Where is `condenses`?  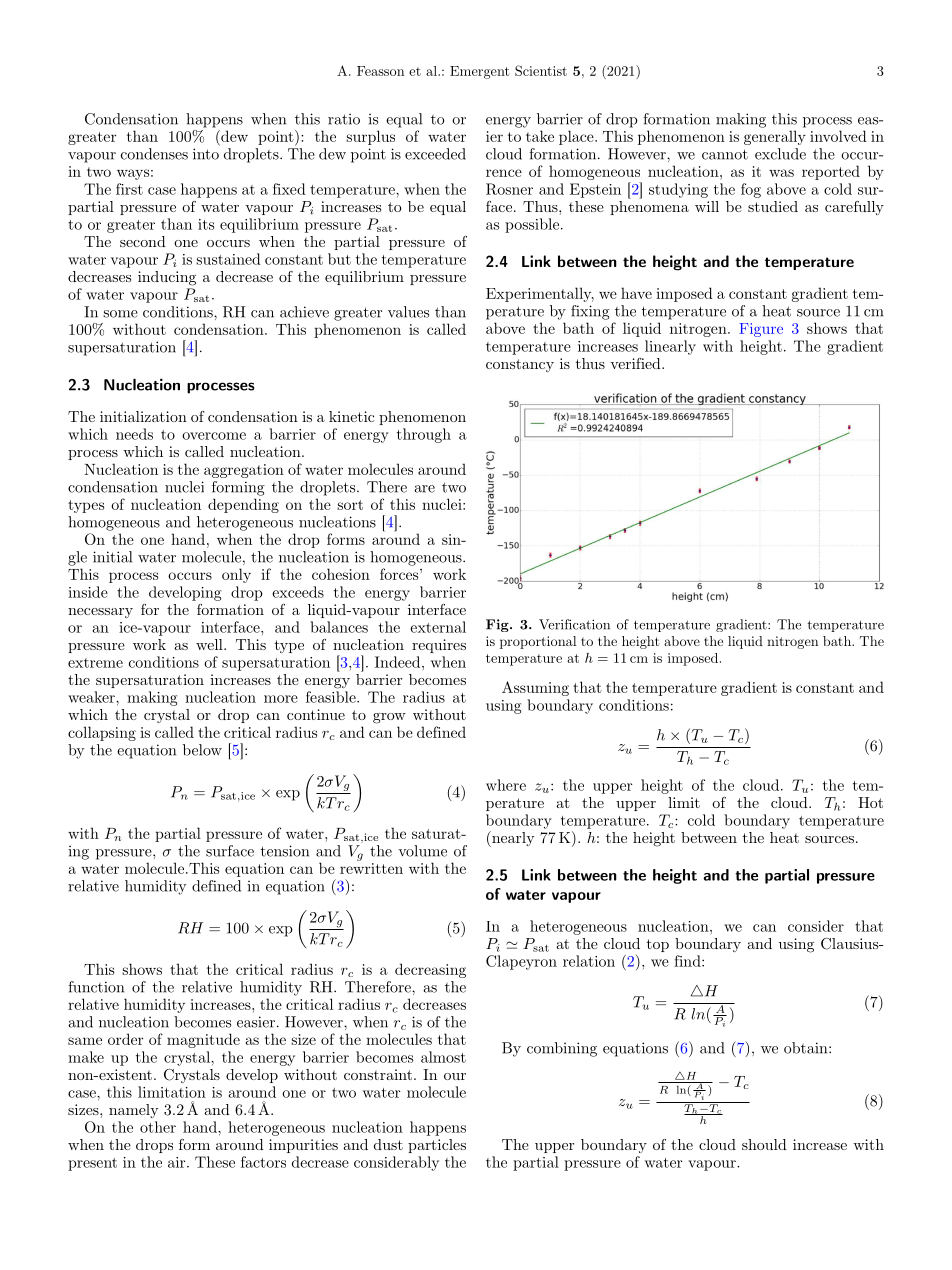 condenses is located at coordinates (154, 154).
